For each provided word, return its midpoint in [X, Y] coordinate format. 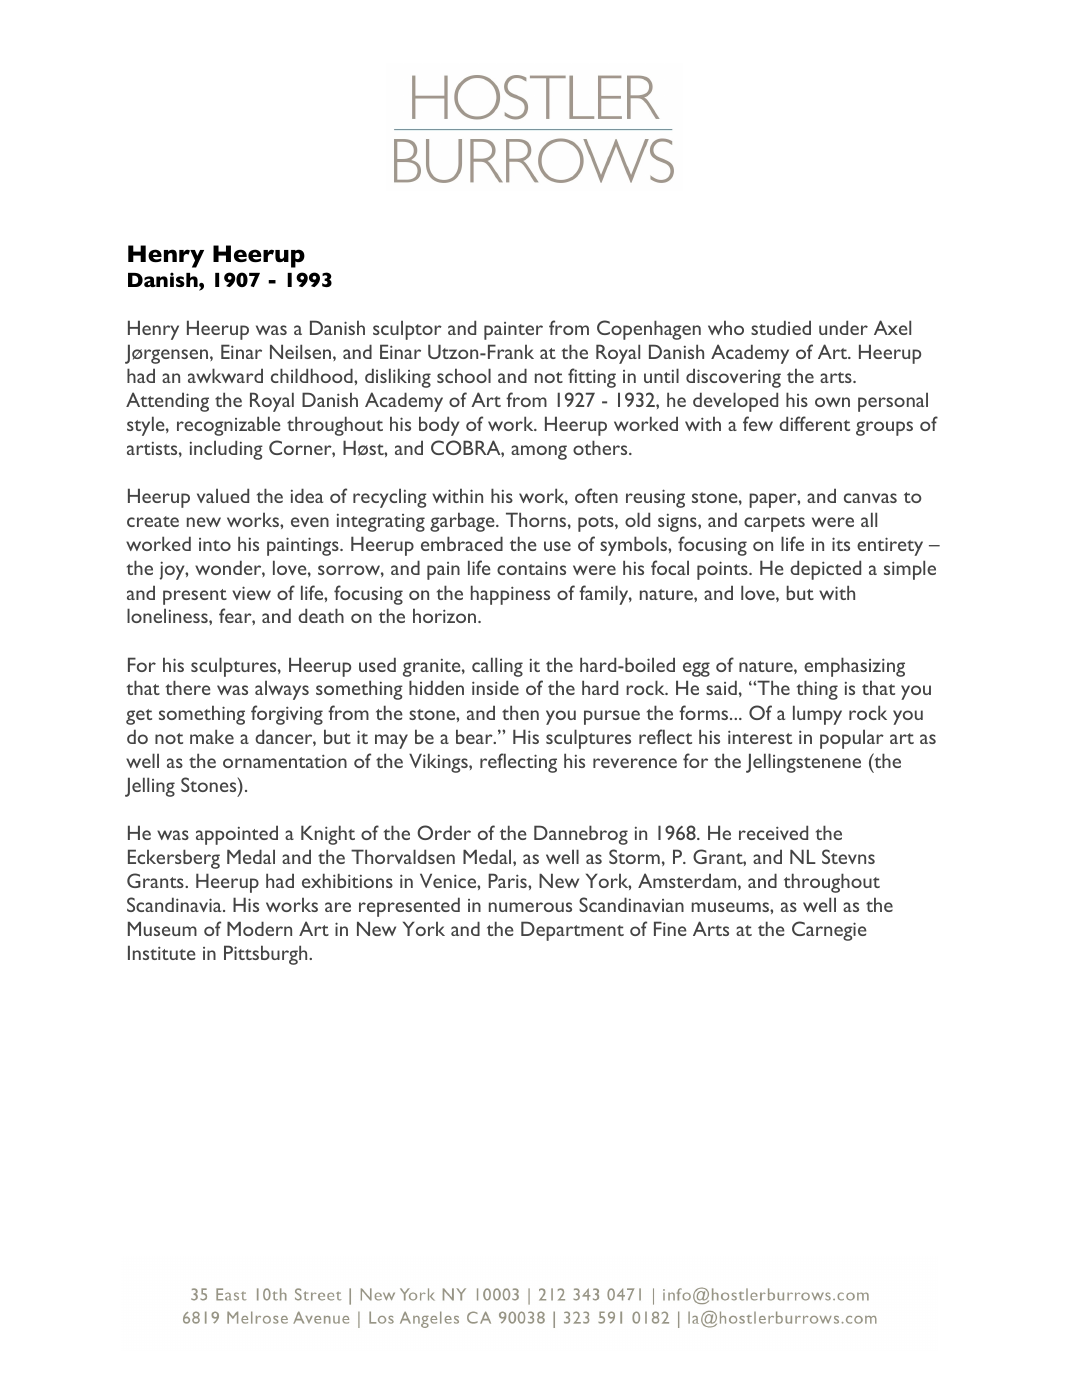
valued [223, 495]
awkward [225, 375]
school [464, 375]
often [596, 495]
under [843, 327]
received [773, 832]
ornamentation [285, 761]
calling [497, 667]
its [841, 544]
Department [572, 931]
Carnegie [829, 931]
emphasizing [854, 667]
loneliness [168, 615]
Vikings [439, 763]
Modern [259, 928]
